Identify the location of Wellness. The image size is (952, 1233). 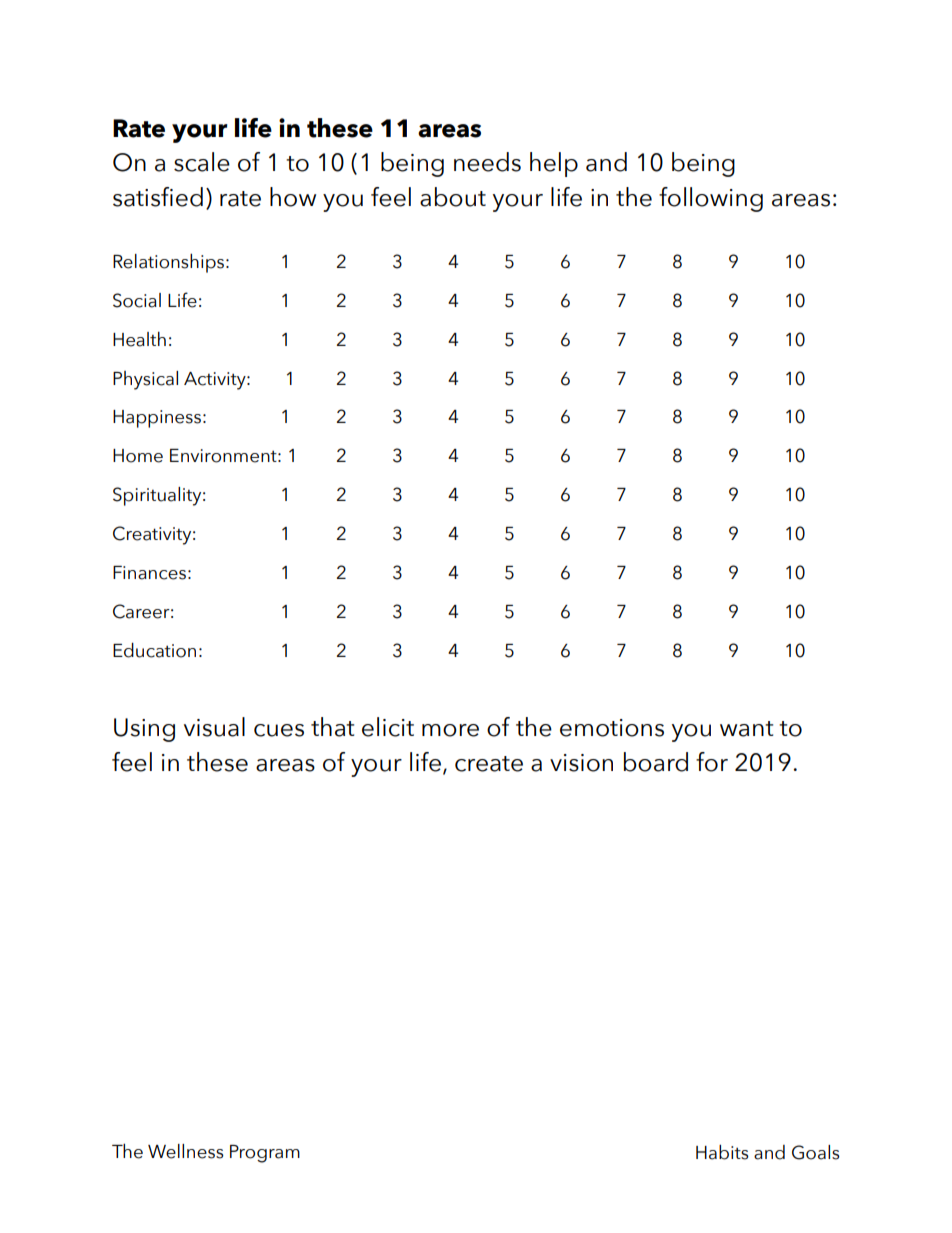
(186, 1151).
